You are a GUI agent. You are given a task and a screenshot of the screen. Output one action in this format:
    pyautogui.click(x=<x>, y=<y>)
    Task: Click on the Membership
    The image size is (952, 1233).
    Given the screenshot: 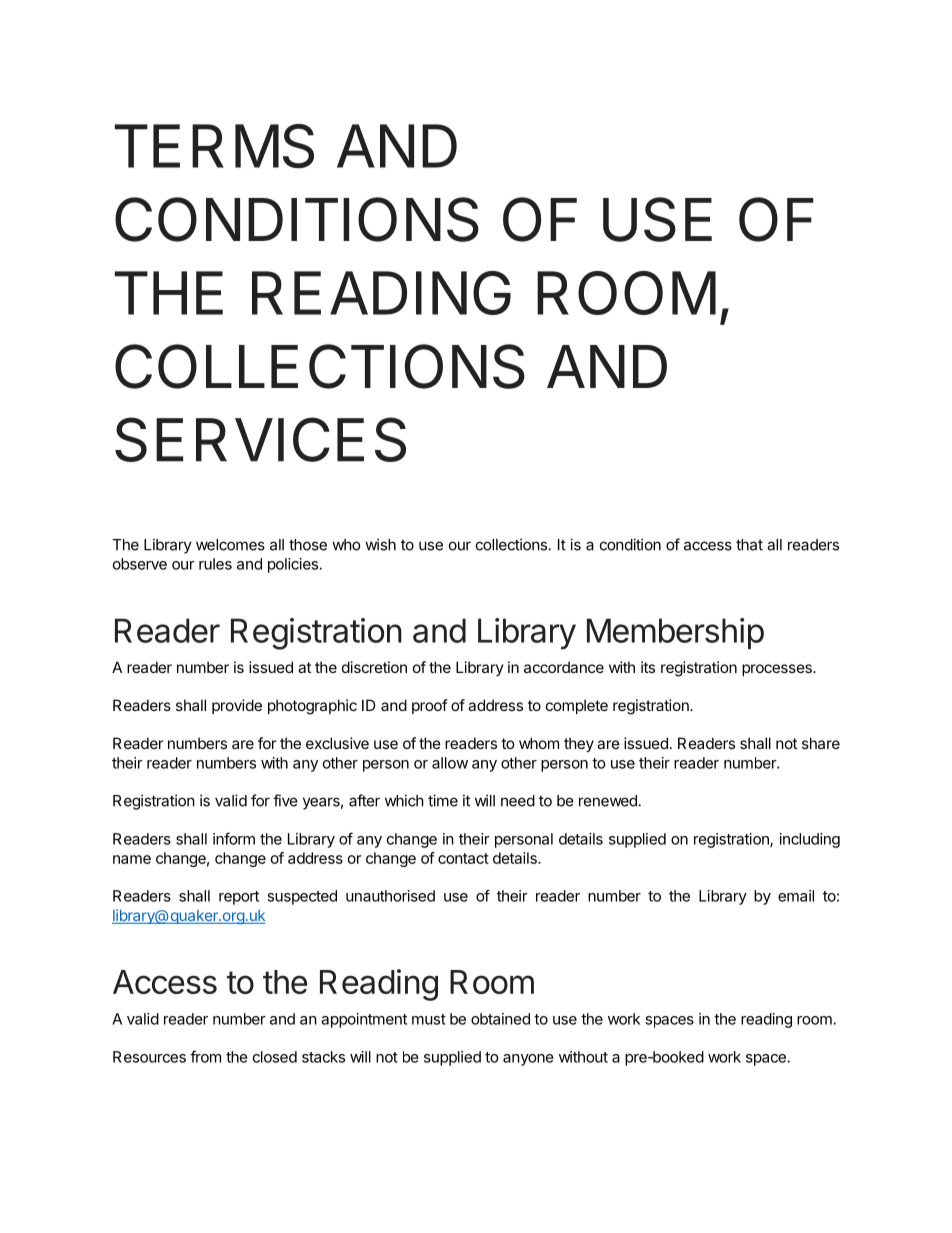 What is the action you would take?
    pyautogui.click(x=675, y=633)
